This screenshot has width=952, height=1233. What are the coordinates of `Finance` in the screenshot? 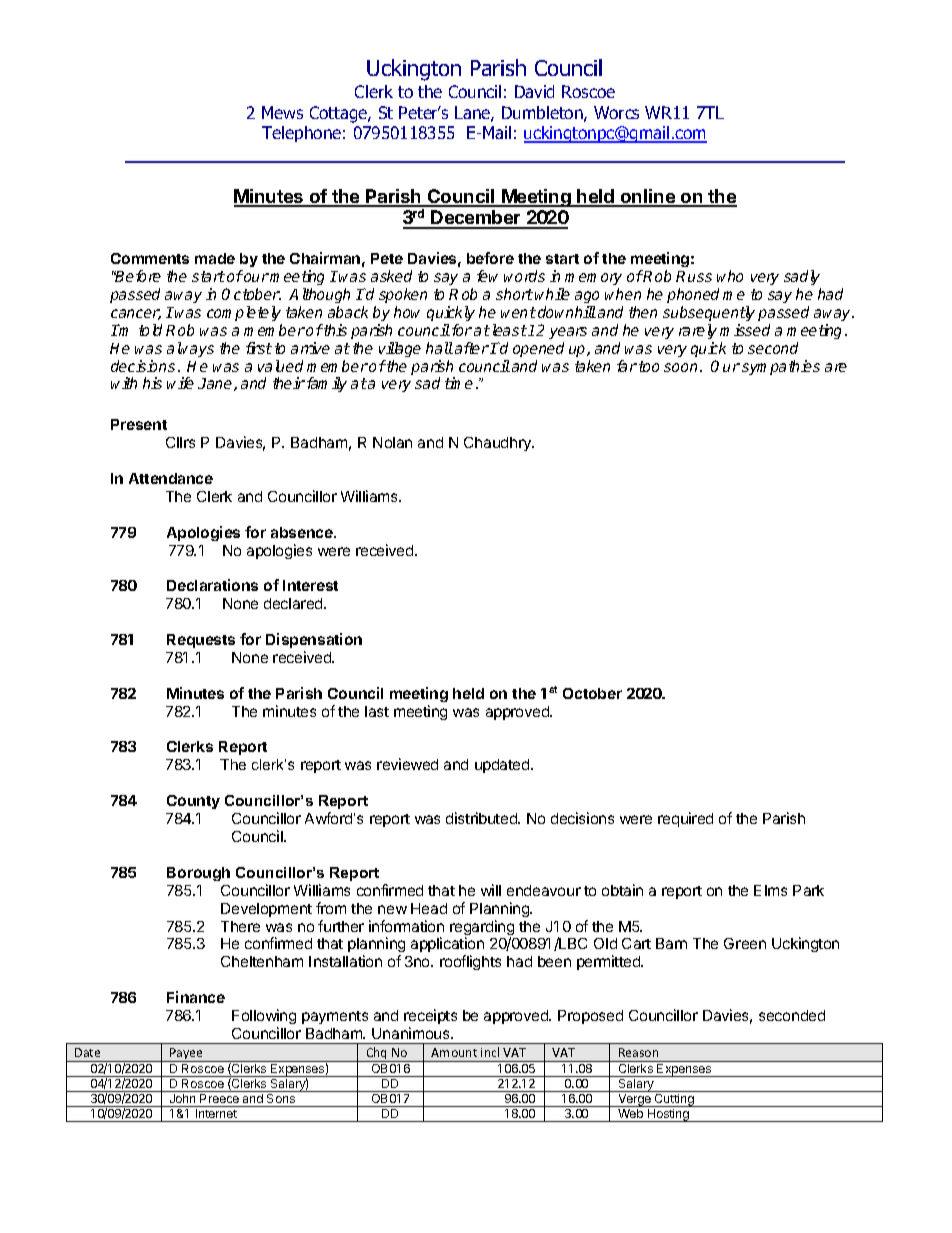 It's located at (196, 997).
